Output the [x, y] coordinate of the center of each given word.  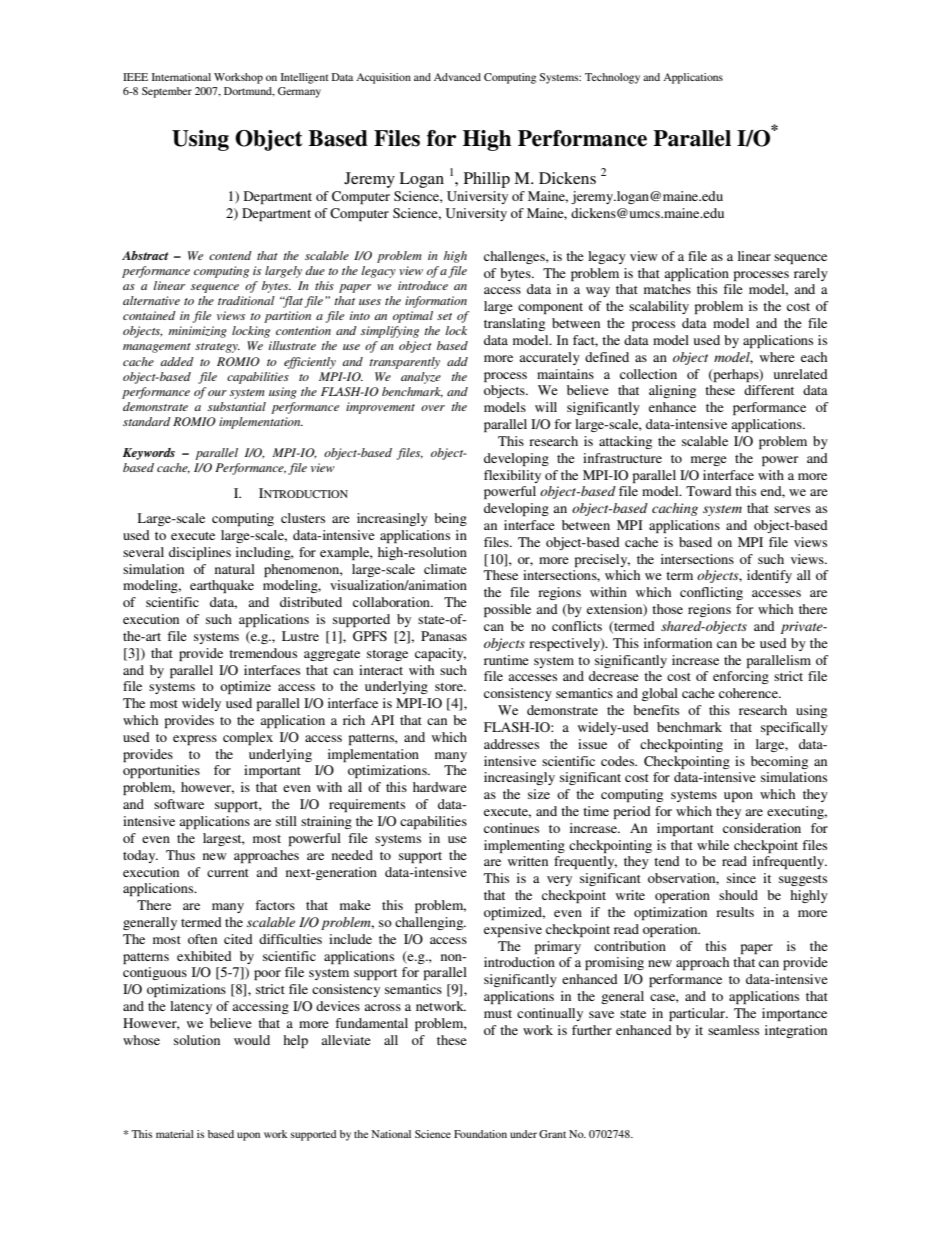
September [167, 92]
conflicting [711, 593]
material [175, 1134]
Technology [612, 78]
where [777, 357]
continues [511, 828]
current [228, 873]
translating [514, 324]
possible [507, 610]
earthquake [222, 586]
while [713, 845]
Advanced [457, 77]
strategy [217, 348]
